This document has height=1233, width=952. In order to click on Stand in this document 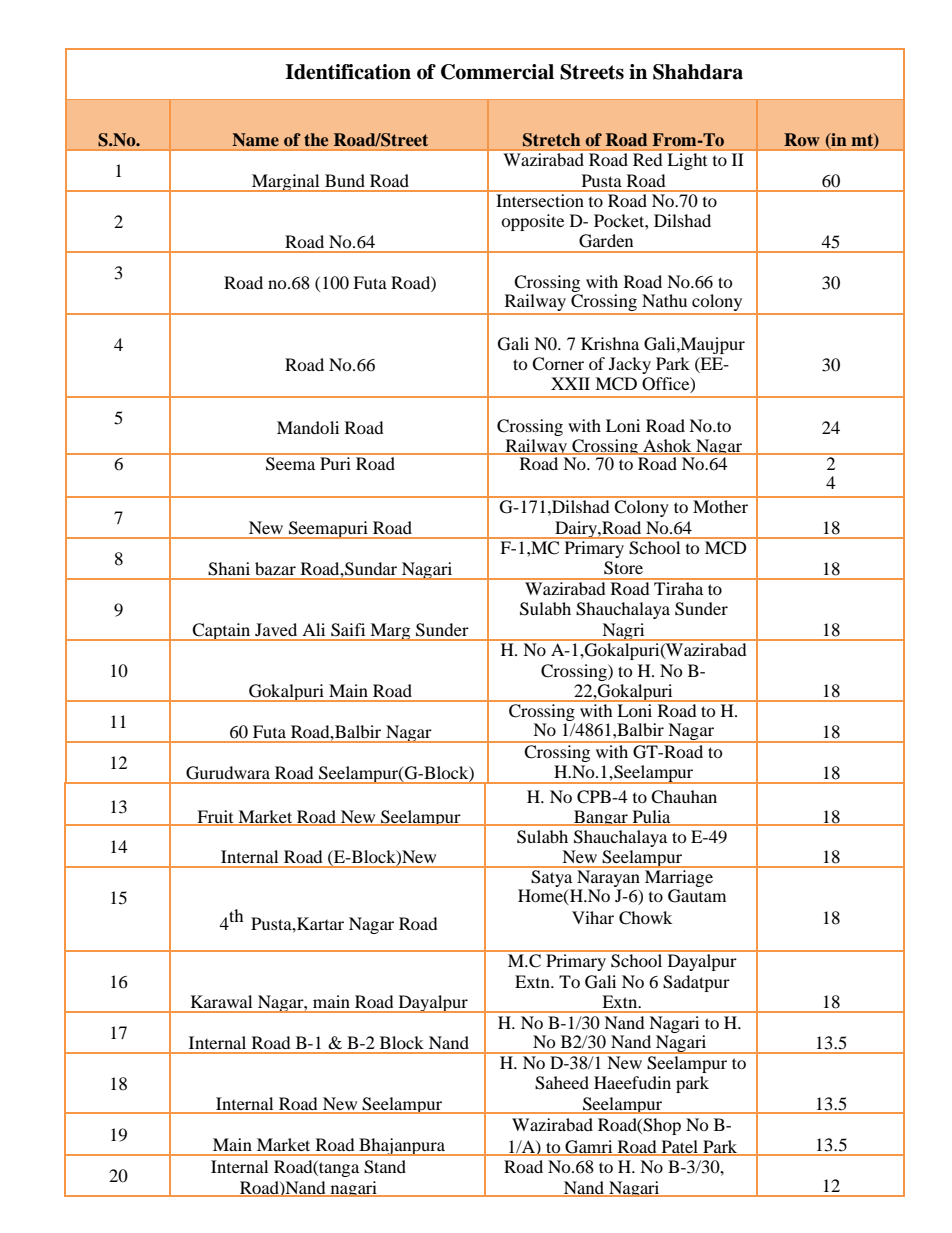, I will do `click(385, 1167)`.
